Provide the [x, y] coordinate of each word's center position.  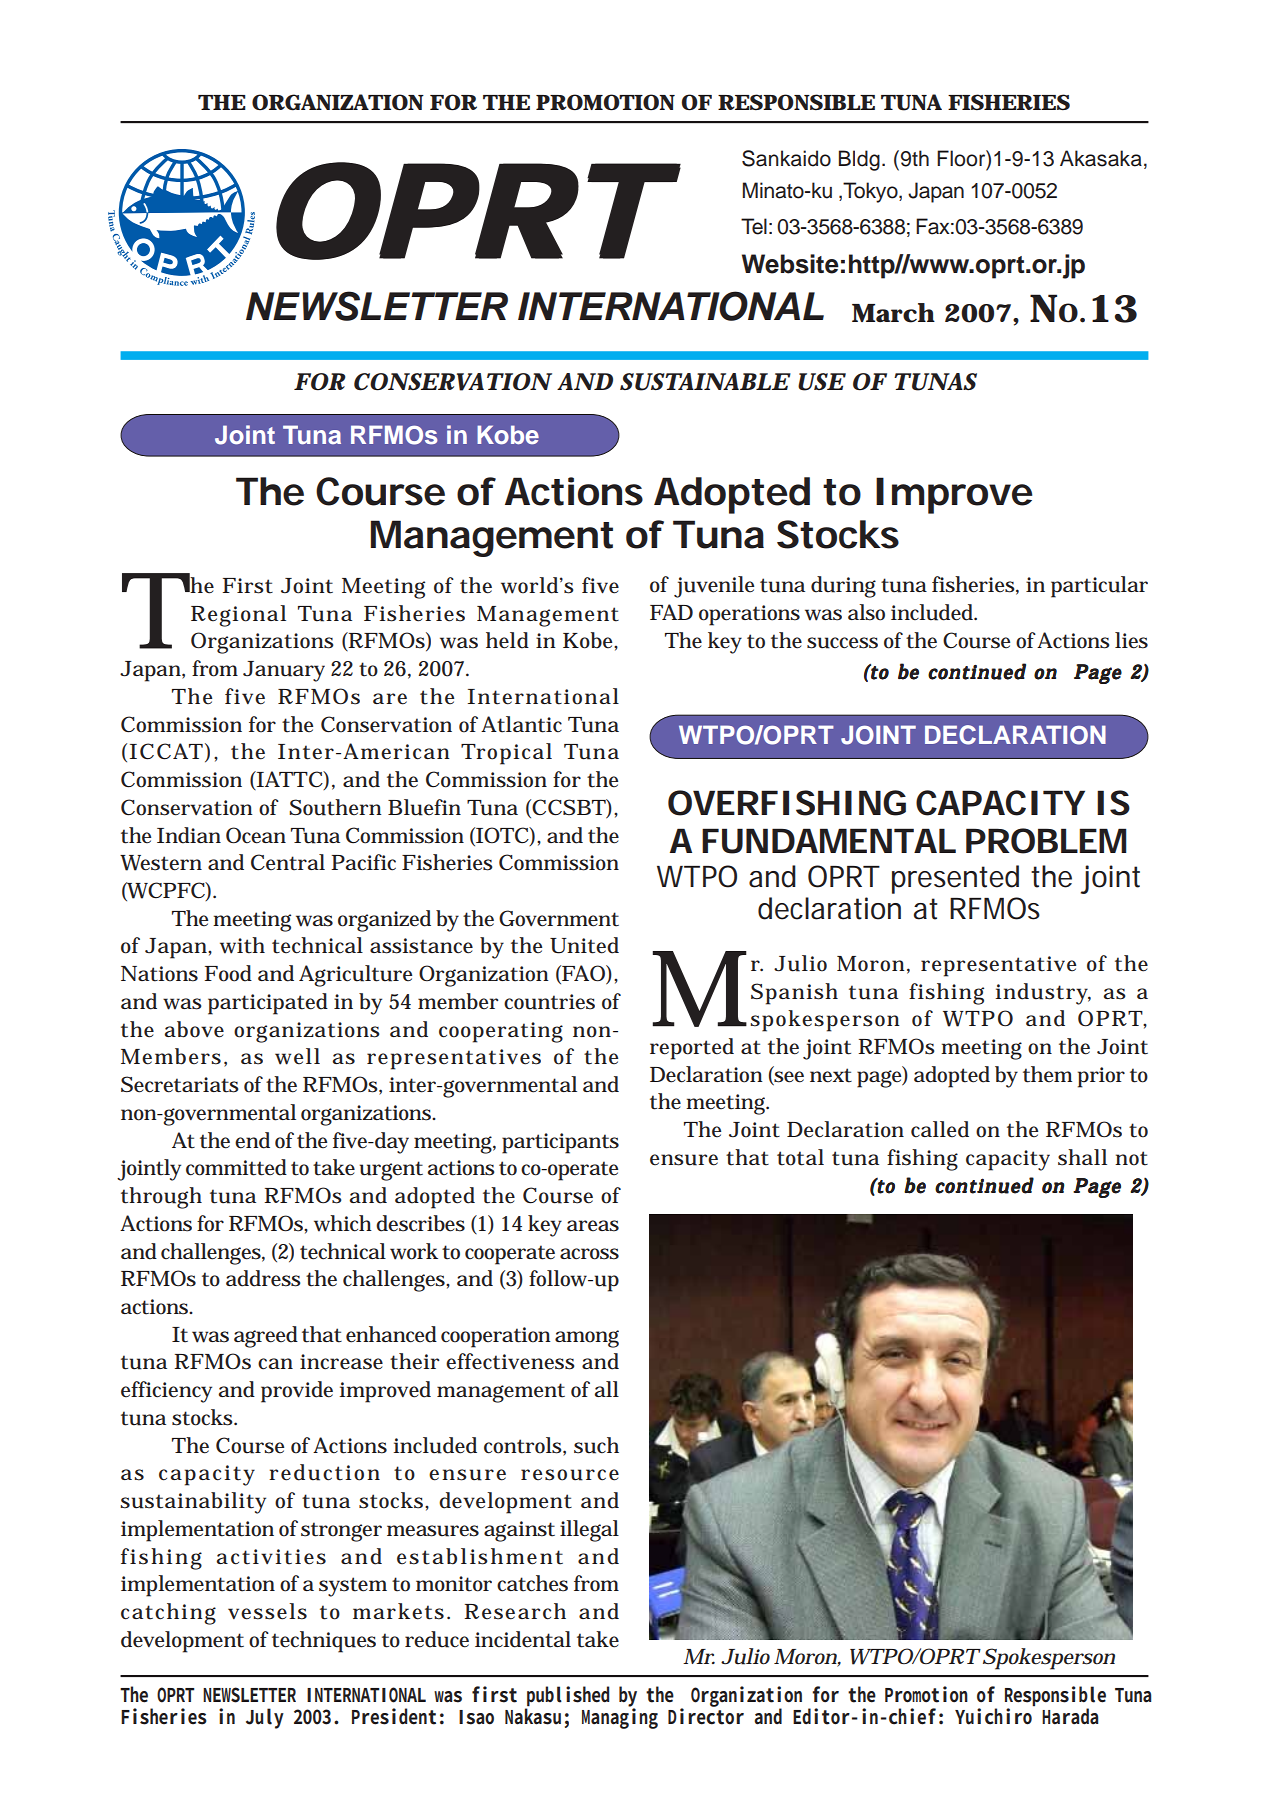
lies [1131, 640]
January [284, 671]
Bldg [859, 160]
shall [1082, 1157]
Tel [754, 226]
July [265, 1718]
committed [236, 1167]
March [893, 313]
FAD [671, 612]
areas [593, 1226]
